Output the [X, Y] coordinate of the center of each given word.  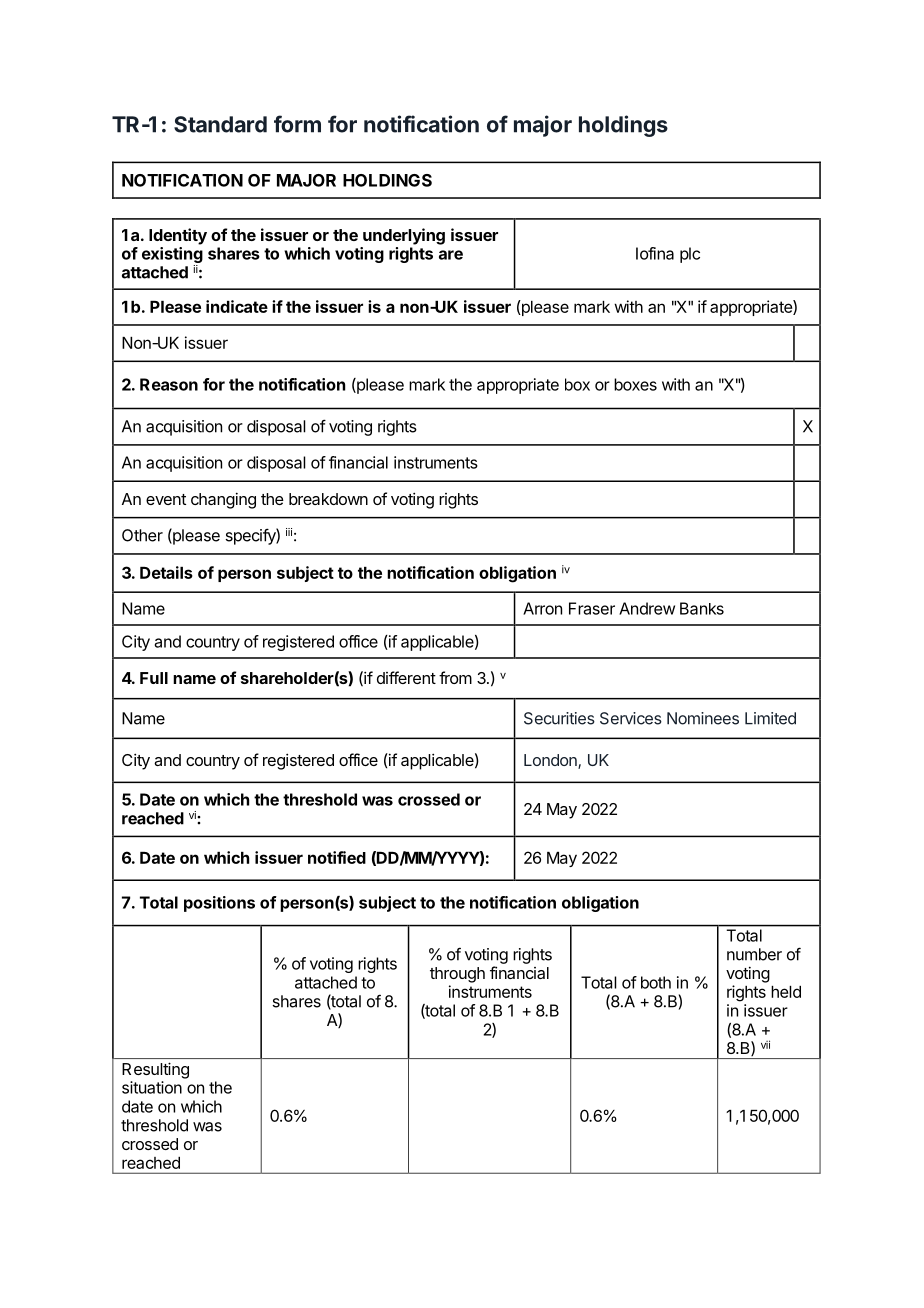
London [551, 761]
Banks [702, 608]
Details [166, 572]
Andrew [647, 608]
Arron [542, 608]
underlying [404, 236]
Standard [220, 124]
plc [690, 255]
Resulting [155, 1070]
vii [765, 1044]
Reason [169, 384]
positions [219, 904]
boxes [635, 384]
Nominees [703, 718]
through [457, 975]
